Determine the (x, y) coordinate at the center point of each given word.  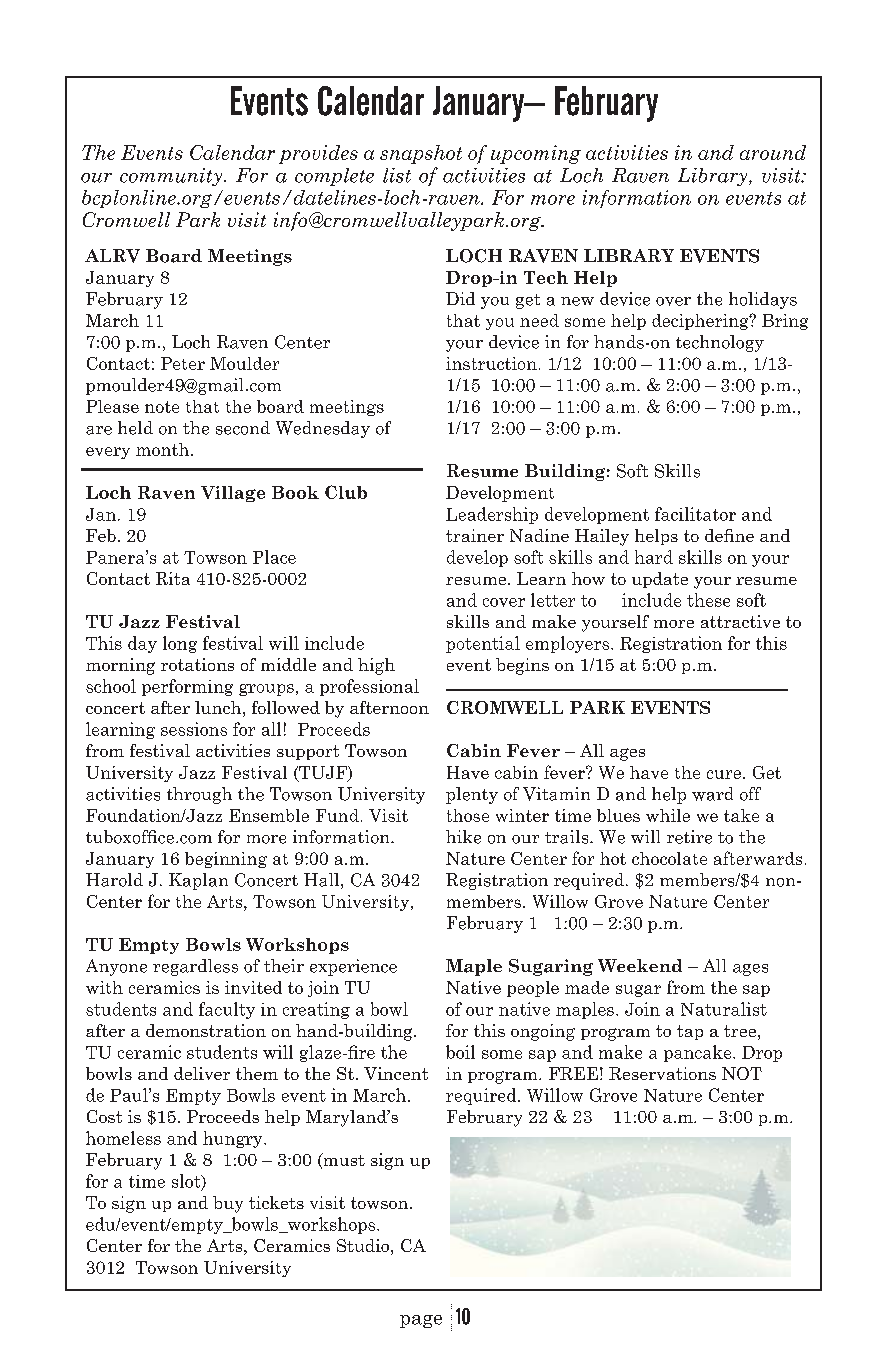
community (172, 177)
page (421, 1321)
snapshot (421, 154)
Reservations (662, 1073)
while (668, 815)
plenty (472, 795)
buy (228, 1204)
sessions (194, 729)
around (773, 152)
